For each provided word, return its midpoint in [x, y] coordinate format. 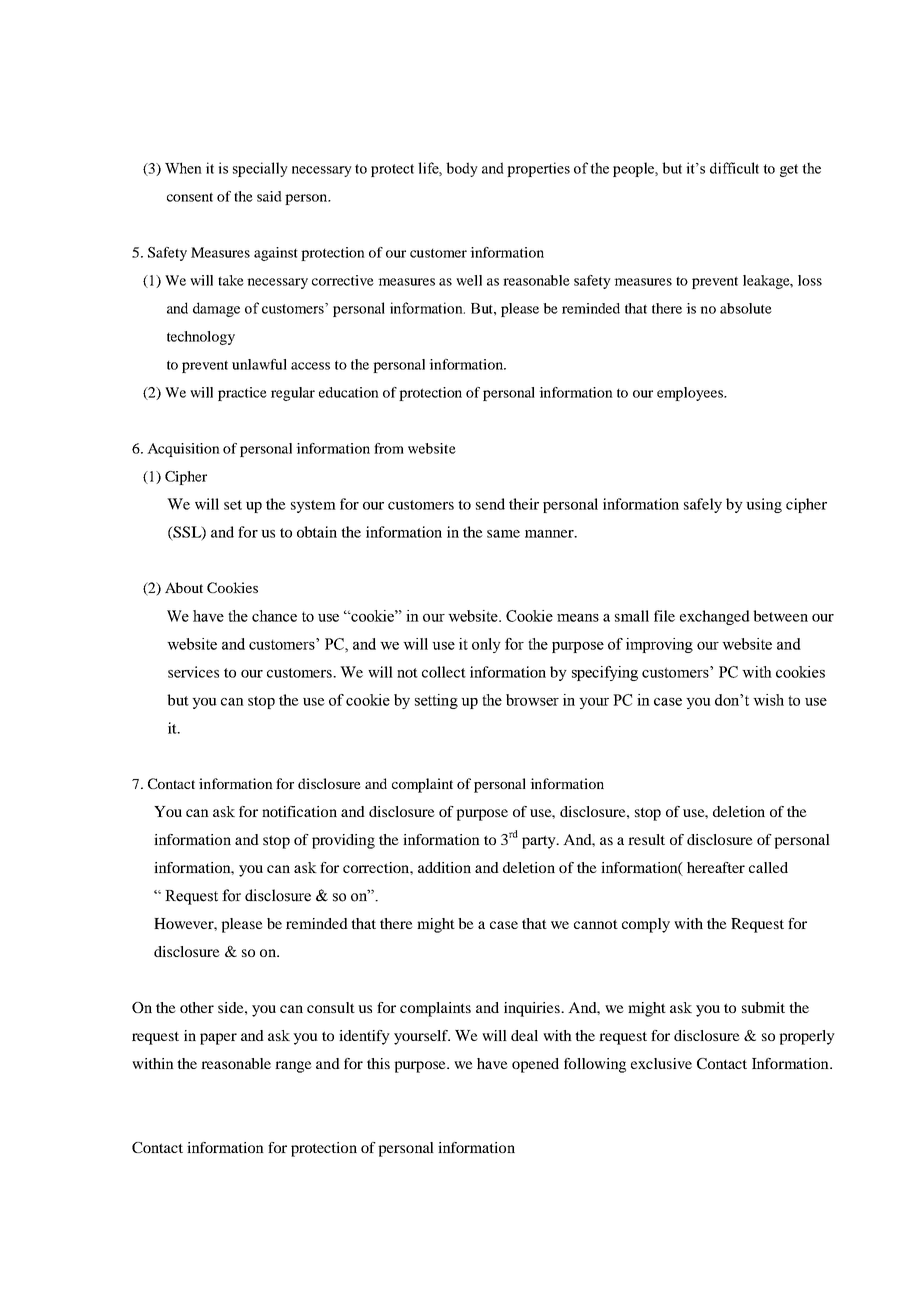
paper [218, 1039]
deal [524, 1035]
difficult [734, 168]
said [269, 196]
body [462, 169]
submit [763, 1007]
